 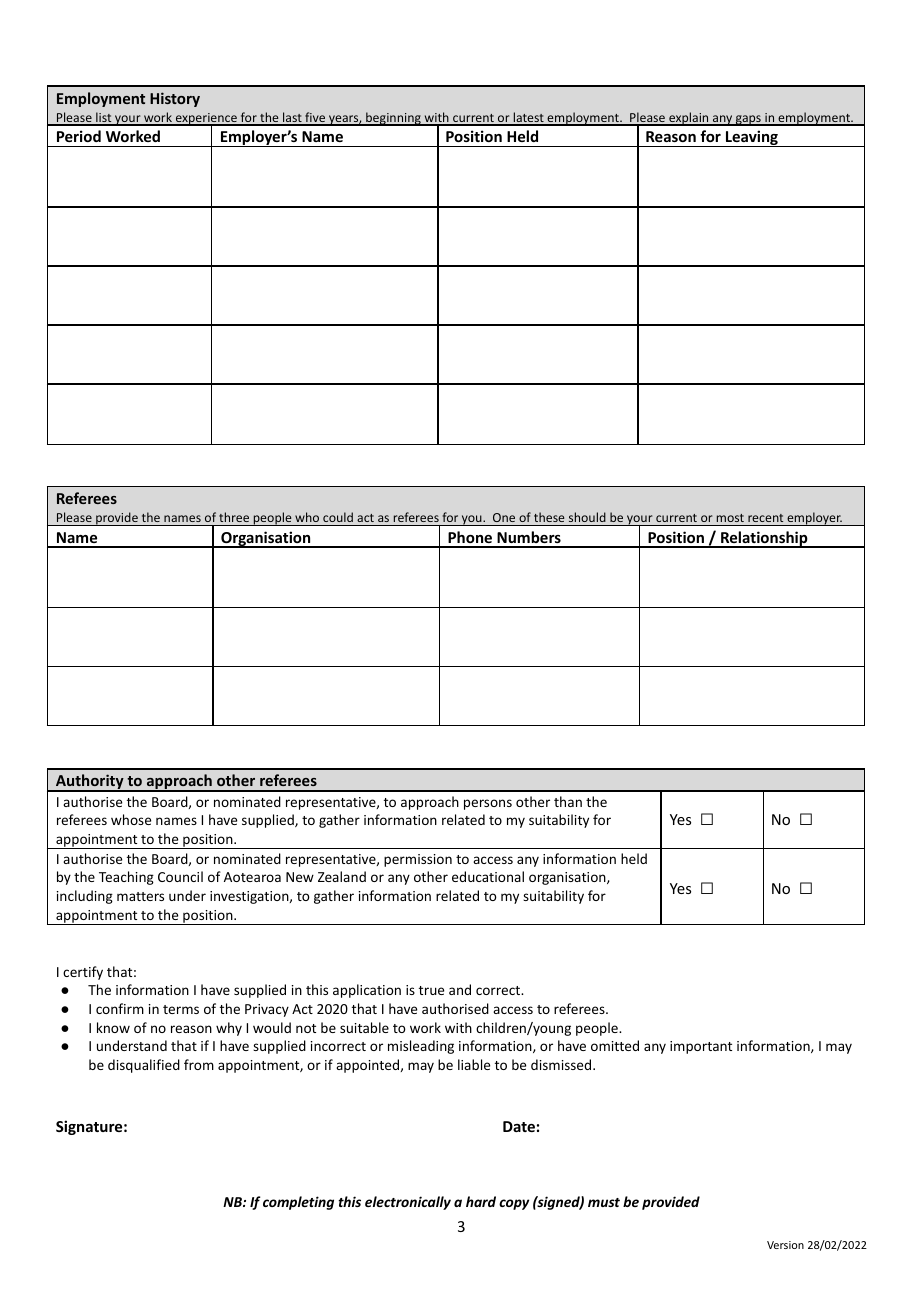 I want to click on completing, so click(x=298, y=1203).
